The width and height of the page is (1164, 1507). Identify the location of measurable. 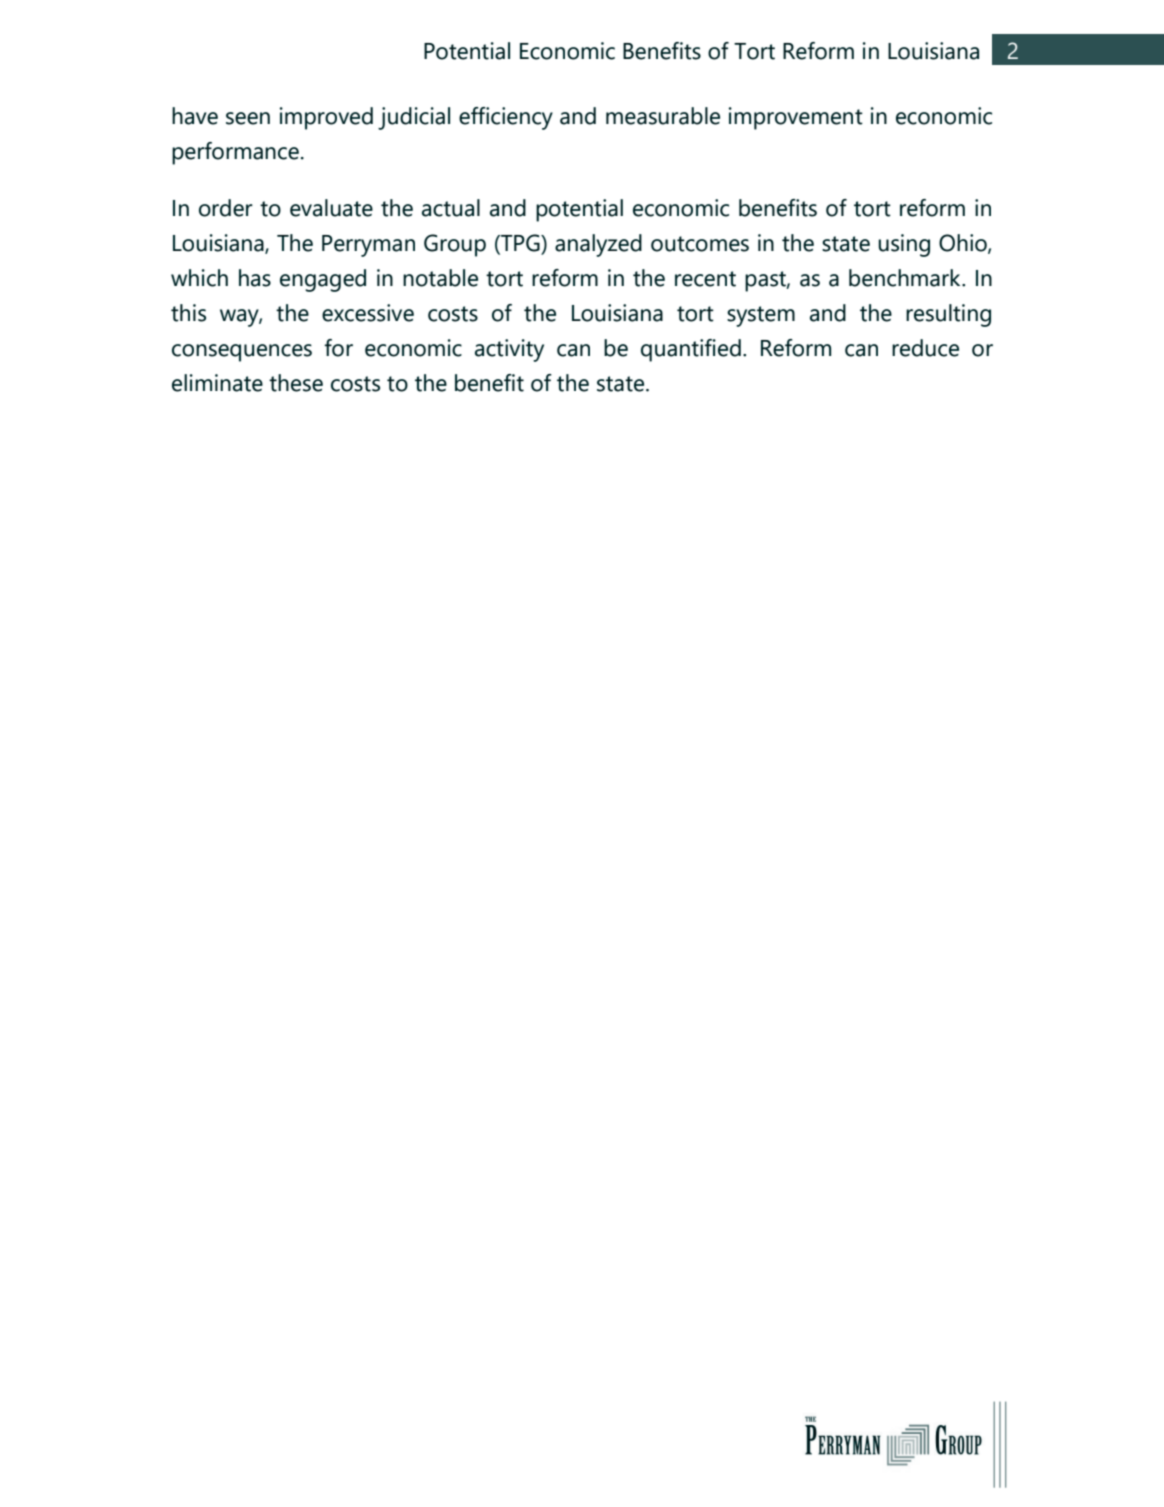
(663, 116).
